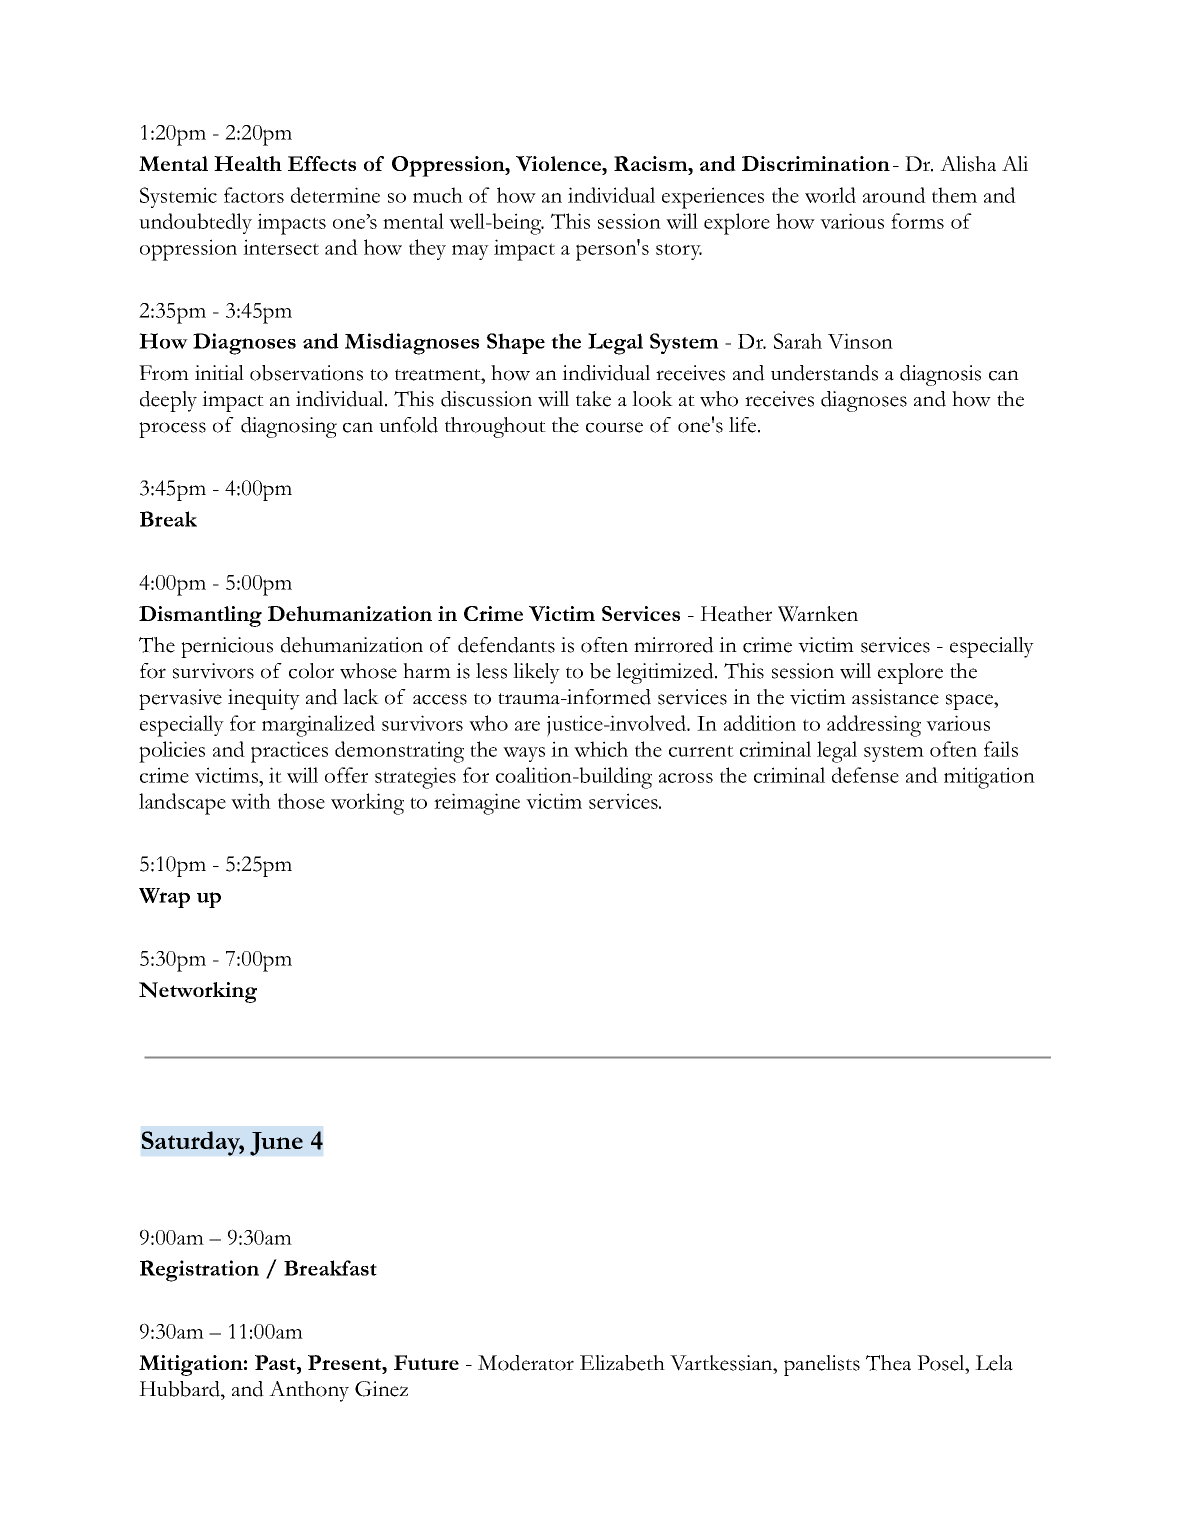  What do you see at coordinates (895, 697) in the screenshot?
I see `assistance` at bounding box center [895, 697].
